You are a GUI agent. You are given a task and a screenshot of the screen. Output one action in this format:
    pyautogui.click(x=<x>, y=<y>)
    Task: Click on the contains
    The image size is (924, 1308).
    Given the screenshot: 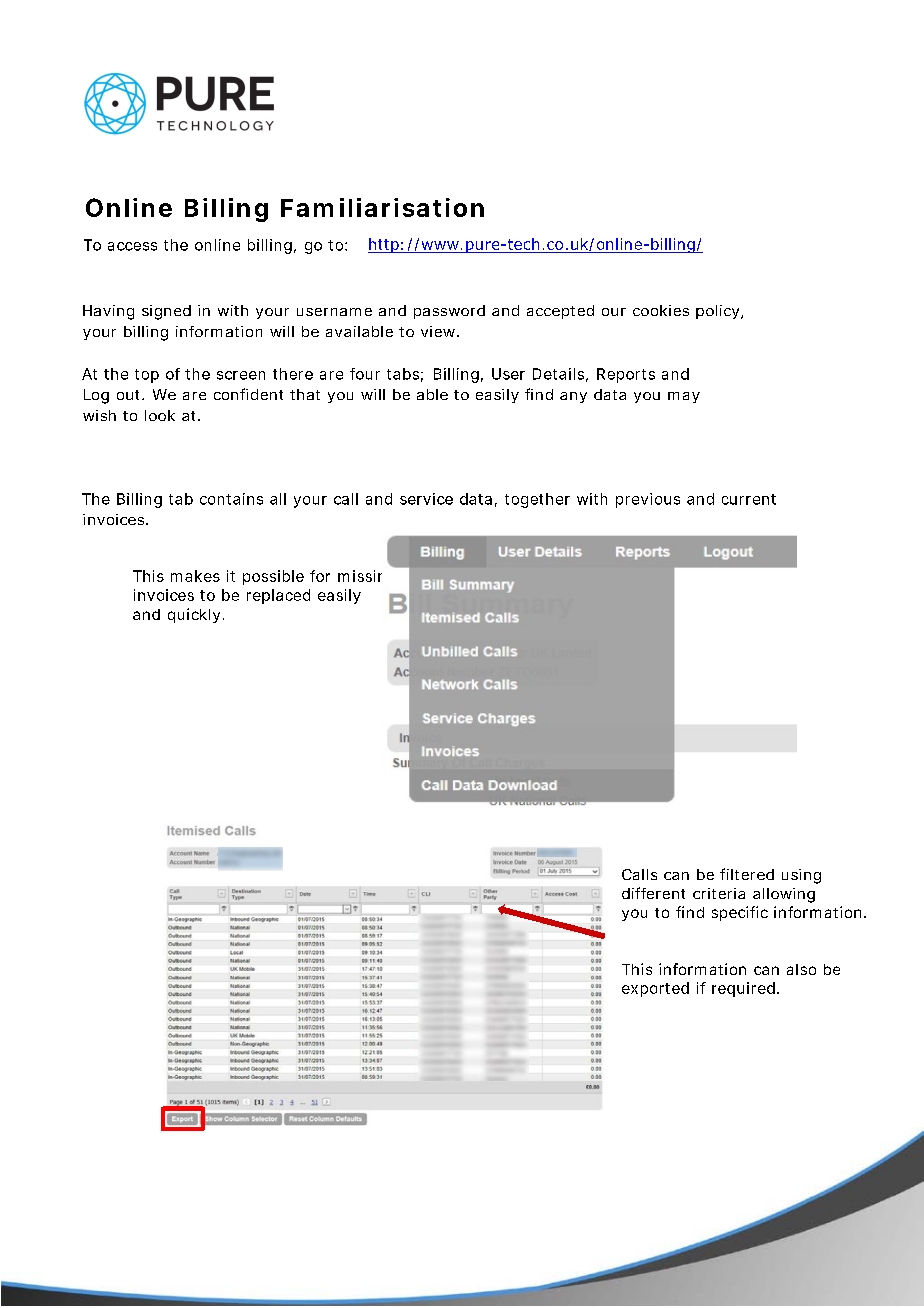 What is the action you would take?
    pyautogui.click(x=231, y=499)
